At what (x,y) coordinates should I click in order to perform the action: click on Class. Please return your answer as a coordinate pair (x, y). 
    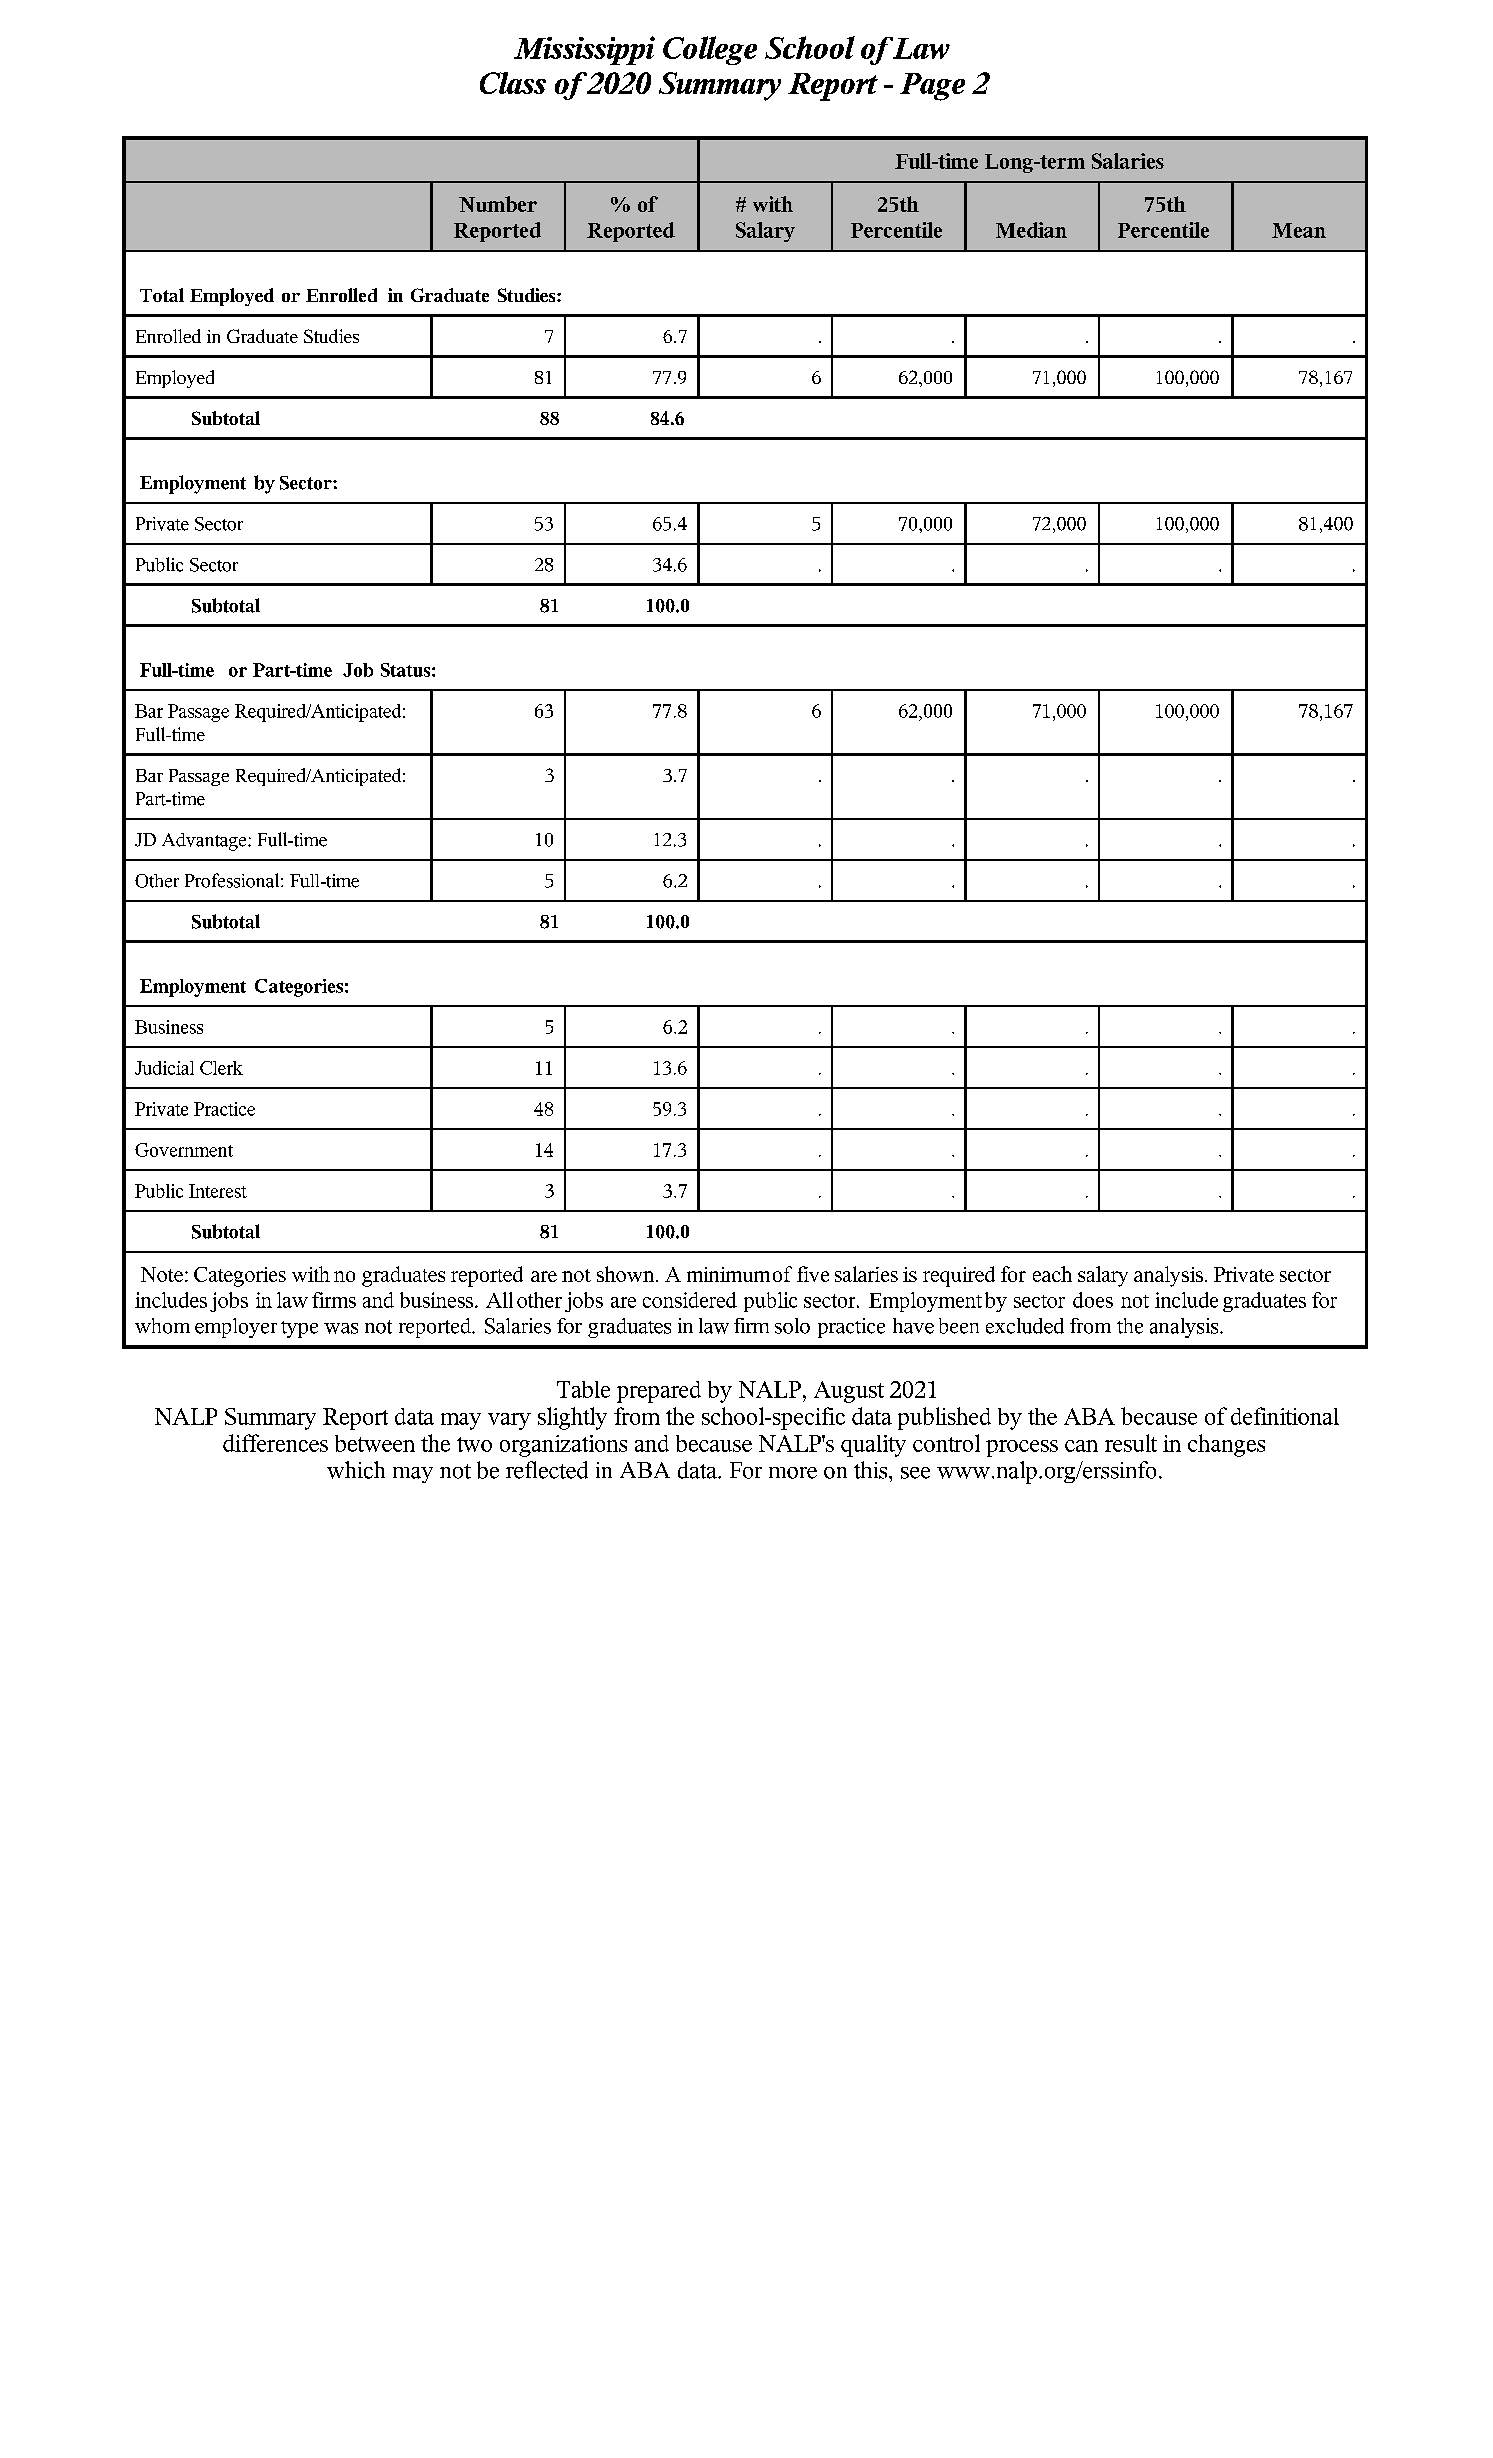
    Looking at the image, I should click on (513, 83).
